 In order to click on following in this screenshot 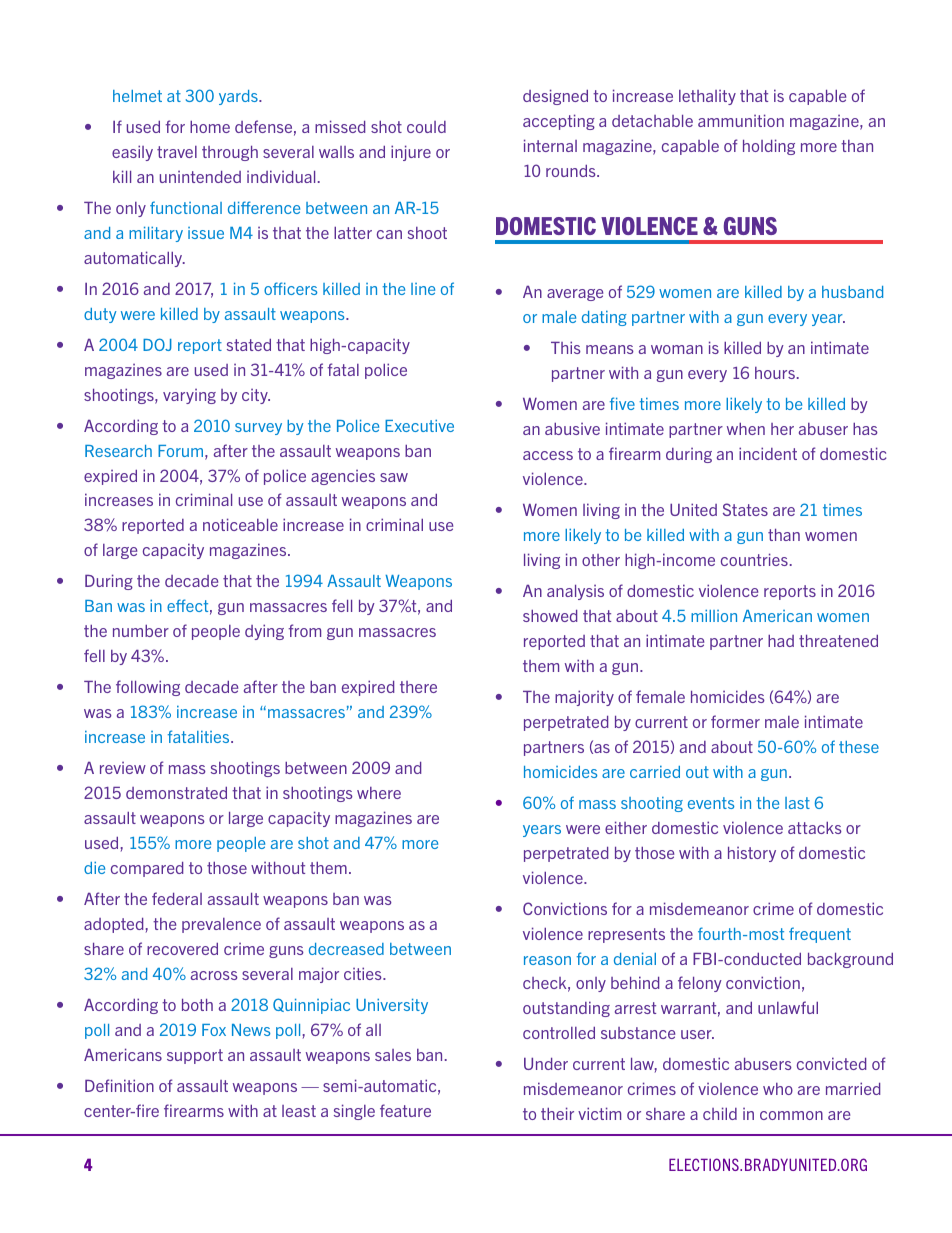, I will do `click(148, 688)`.
